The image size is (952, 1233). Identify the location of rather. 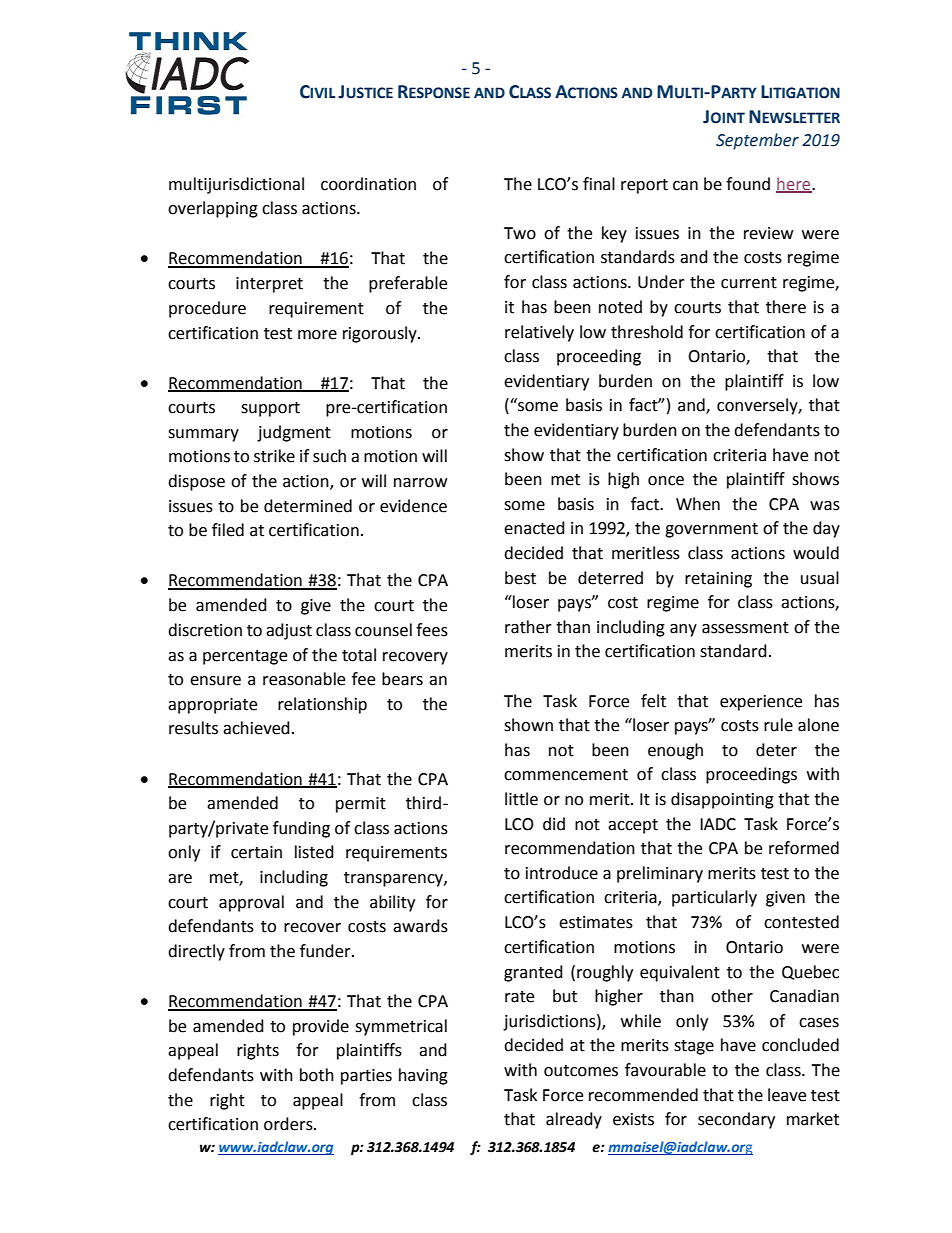
(528, 627).
